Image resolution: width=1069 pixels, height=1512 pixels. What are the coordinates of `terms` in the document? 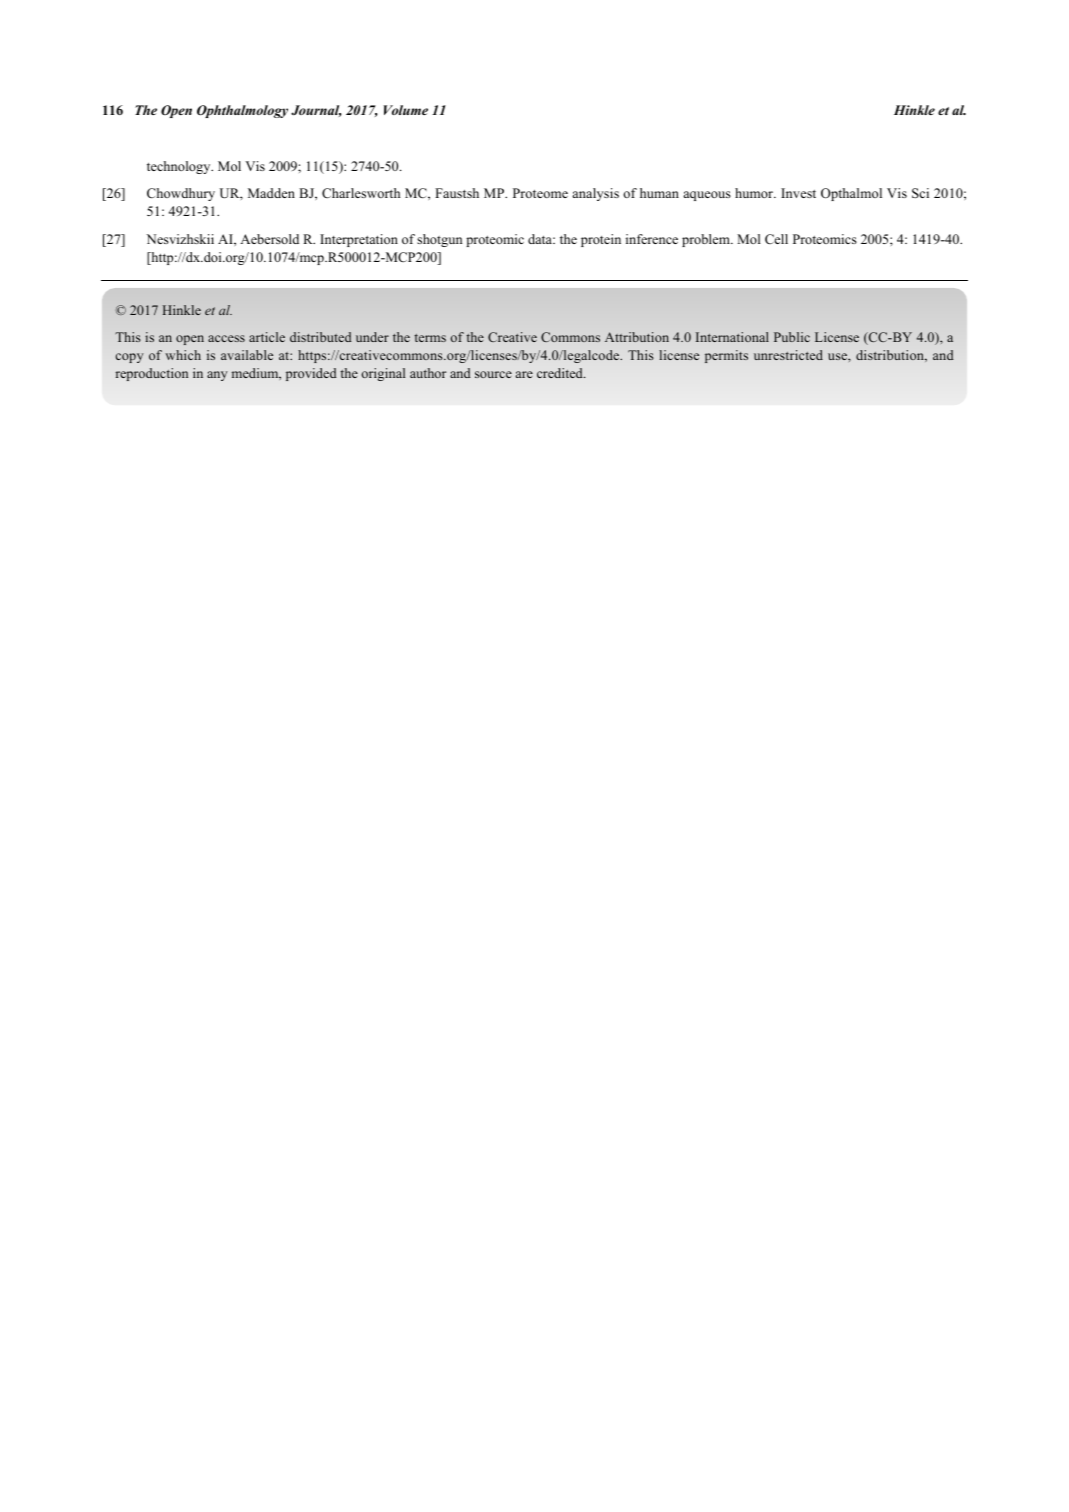 It's located at (430, 338).
